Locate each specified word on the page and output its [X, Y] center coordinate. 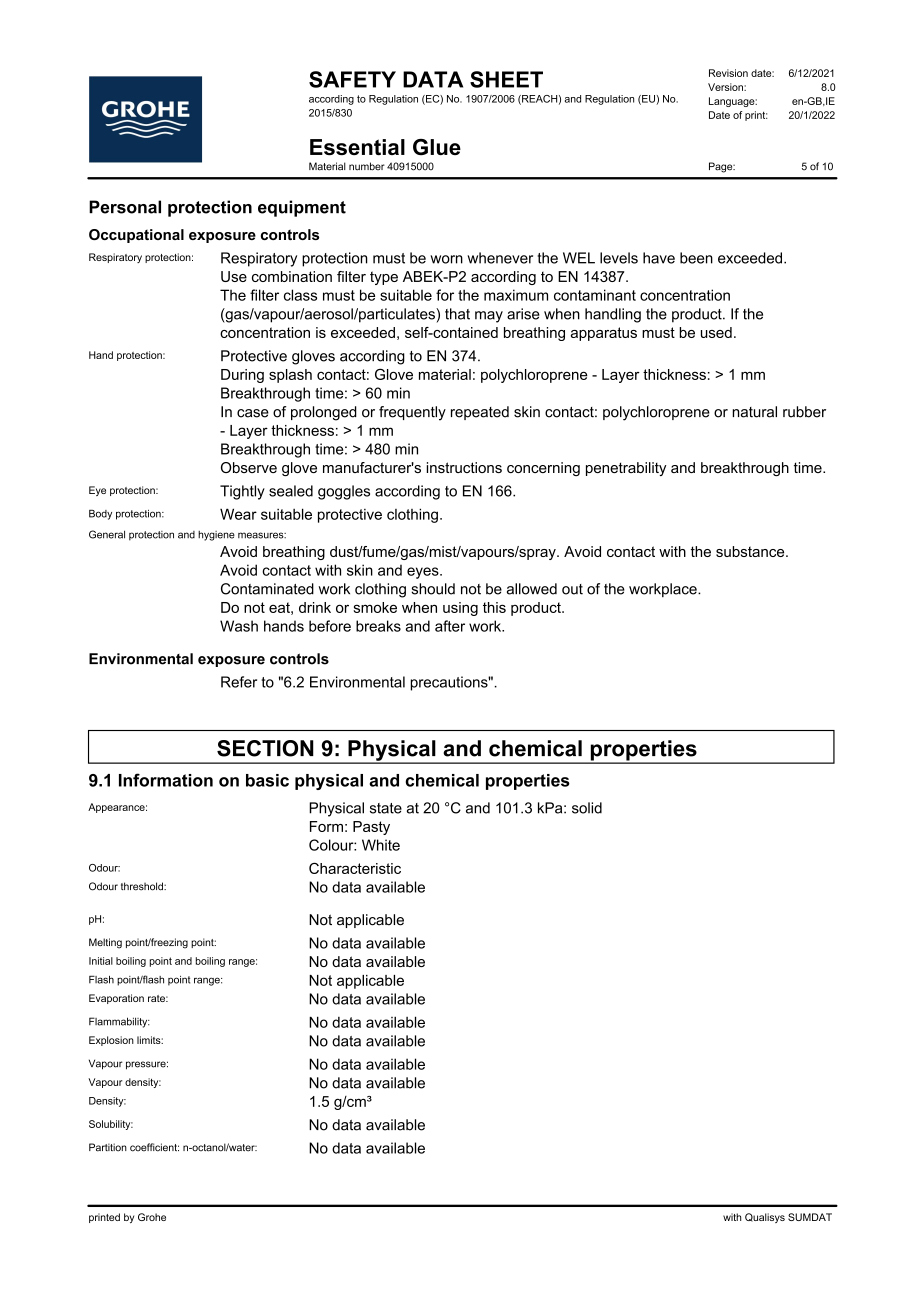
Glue [437, 147]
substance [751, 551]
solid [587, 808]
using [460, 609]
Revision [728, 73]
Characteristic [355, 868]
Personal [125, 207]
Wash [239, 626]
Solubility [111, 1125]
